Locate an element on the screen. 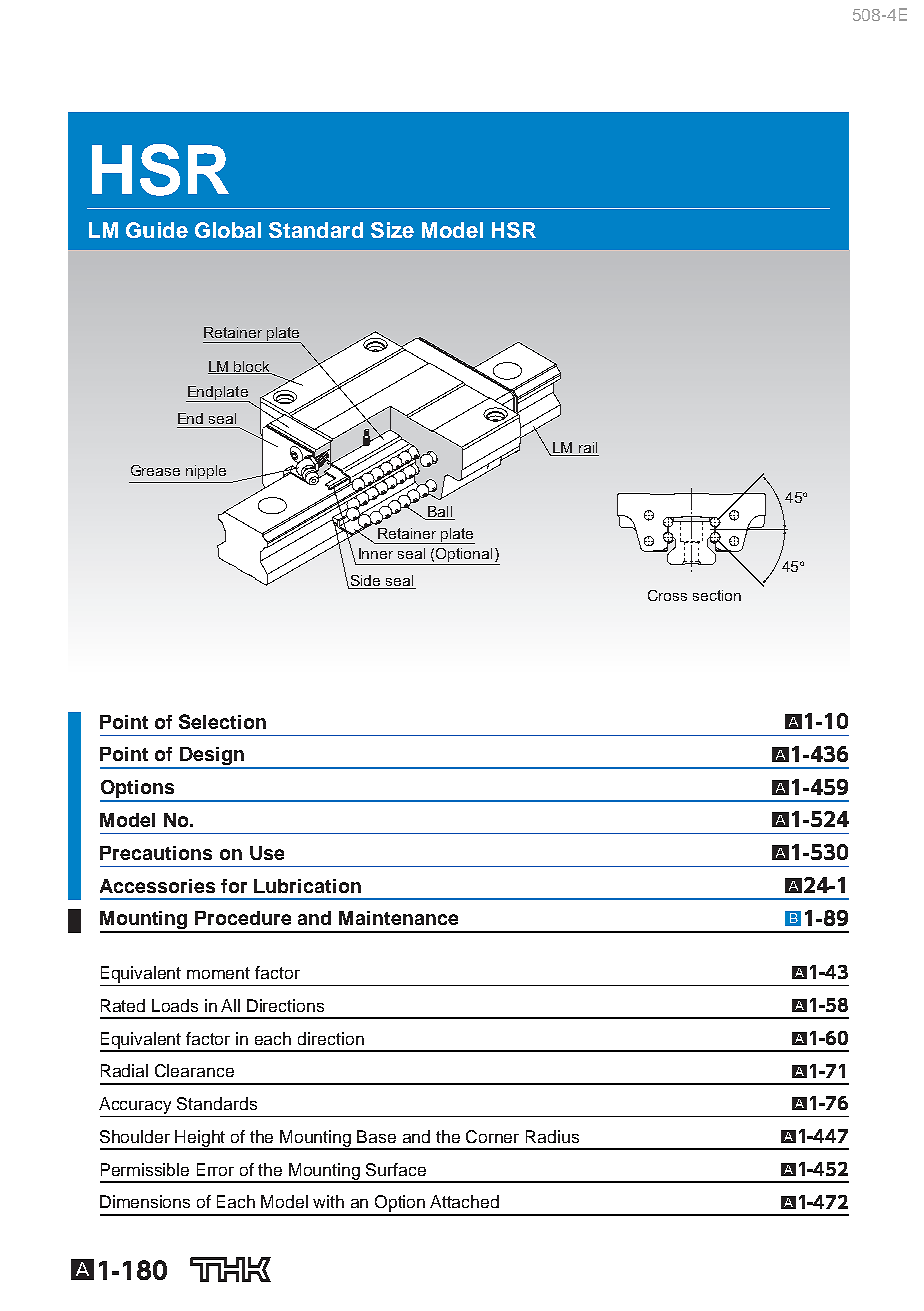 This screenshot has width=924, height=1311. Global is located at coordinates (228, 230).
